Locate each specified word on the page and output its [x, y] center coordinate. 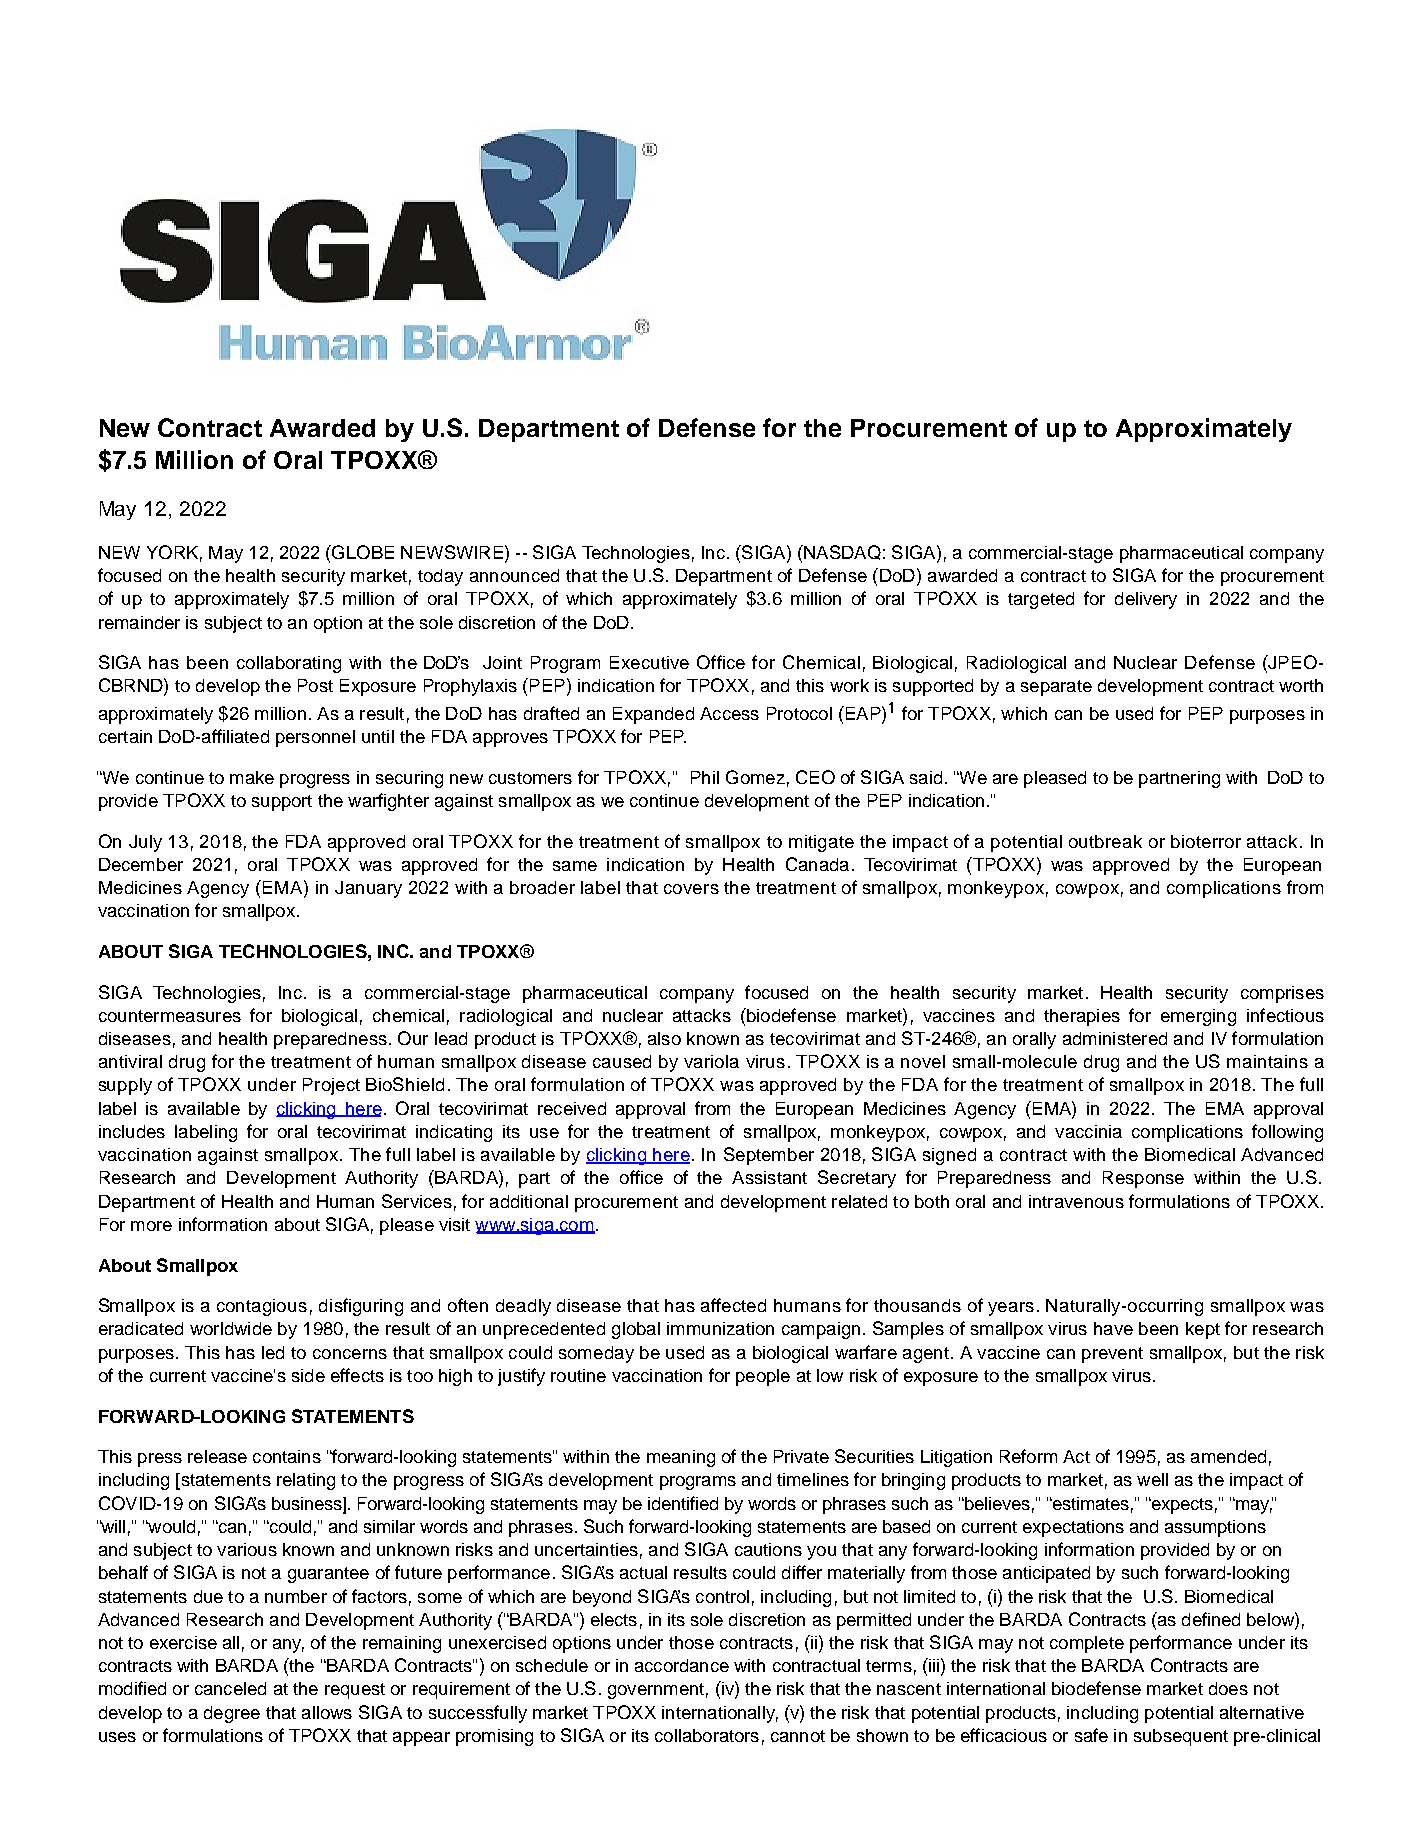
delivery [1146, 600]
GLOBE [362, 552]
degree [232, 1714]
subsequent [1181, 1737]
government [656, 1691]
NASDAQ [841, 552]
